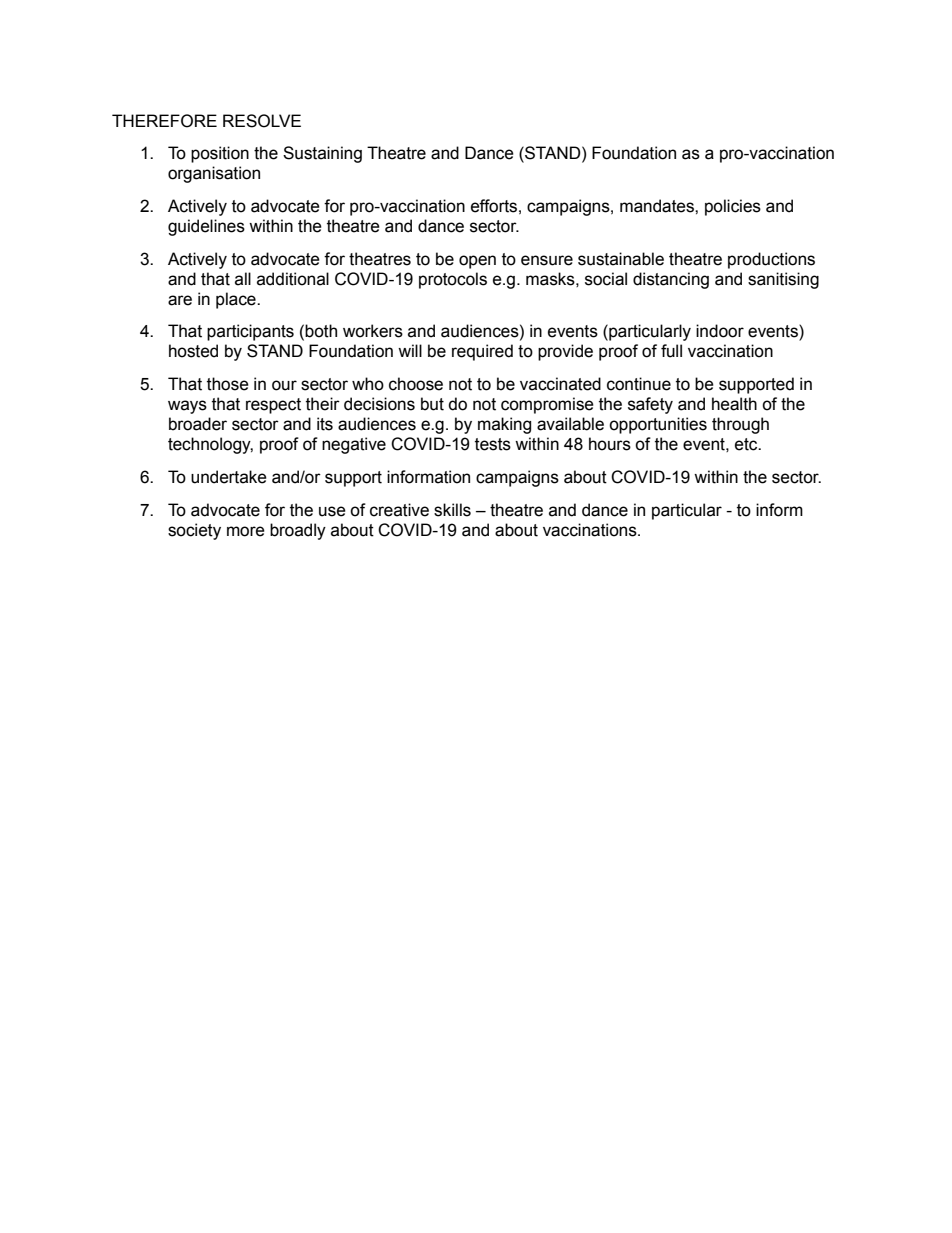  What do you see at coordinates (322, 154) in the page?
I see `Sustaining` at bounding box center [322, 154].
